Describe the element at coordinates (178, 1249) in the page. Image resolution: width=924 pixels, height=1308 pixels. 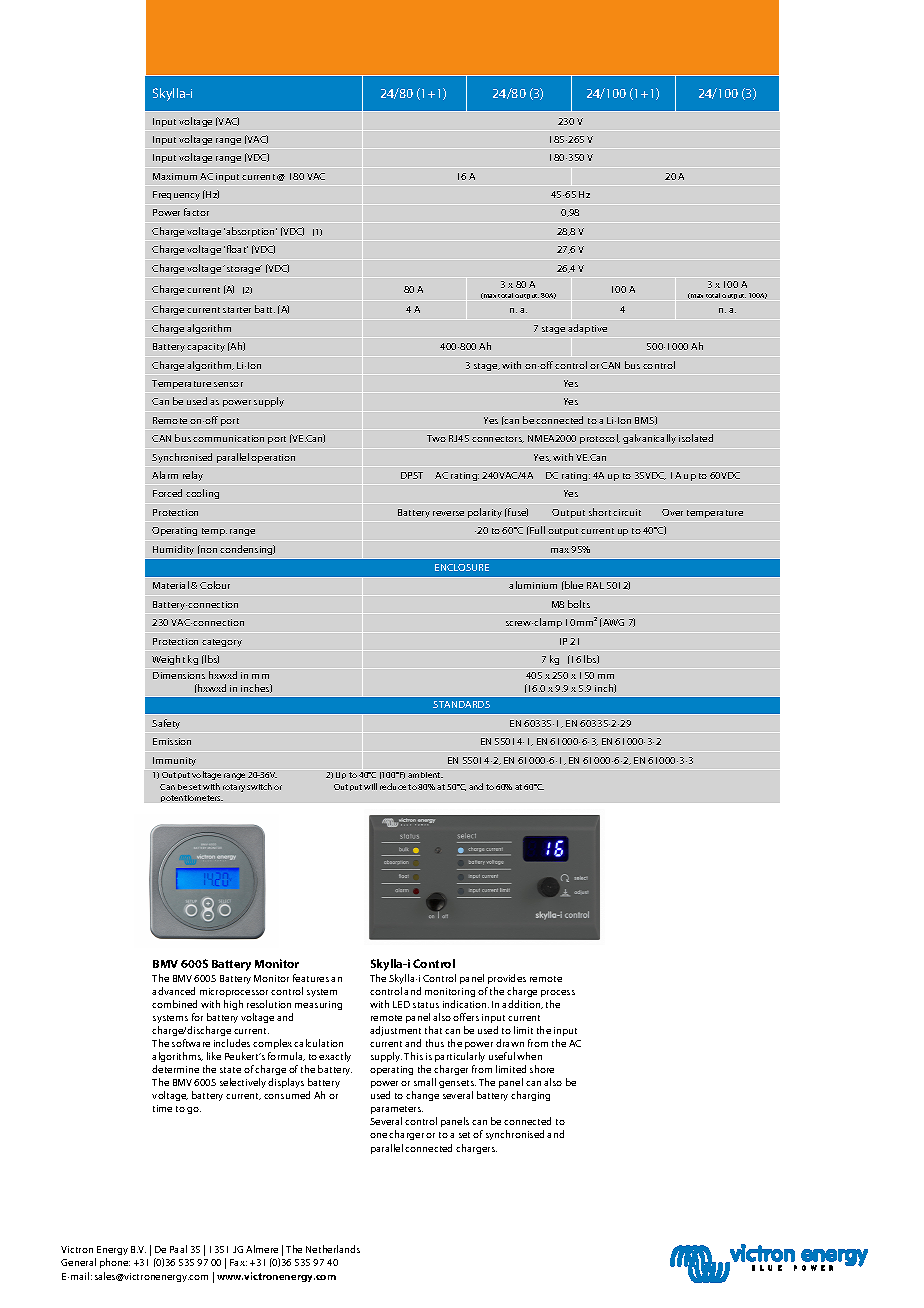
I see `Paal` at that location.
